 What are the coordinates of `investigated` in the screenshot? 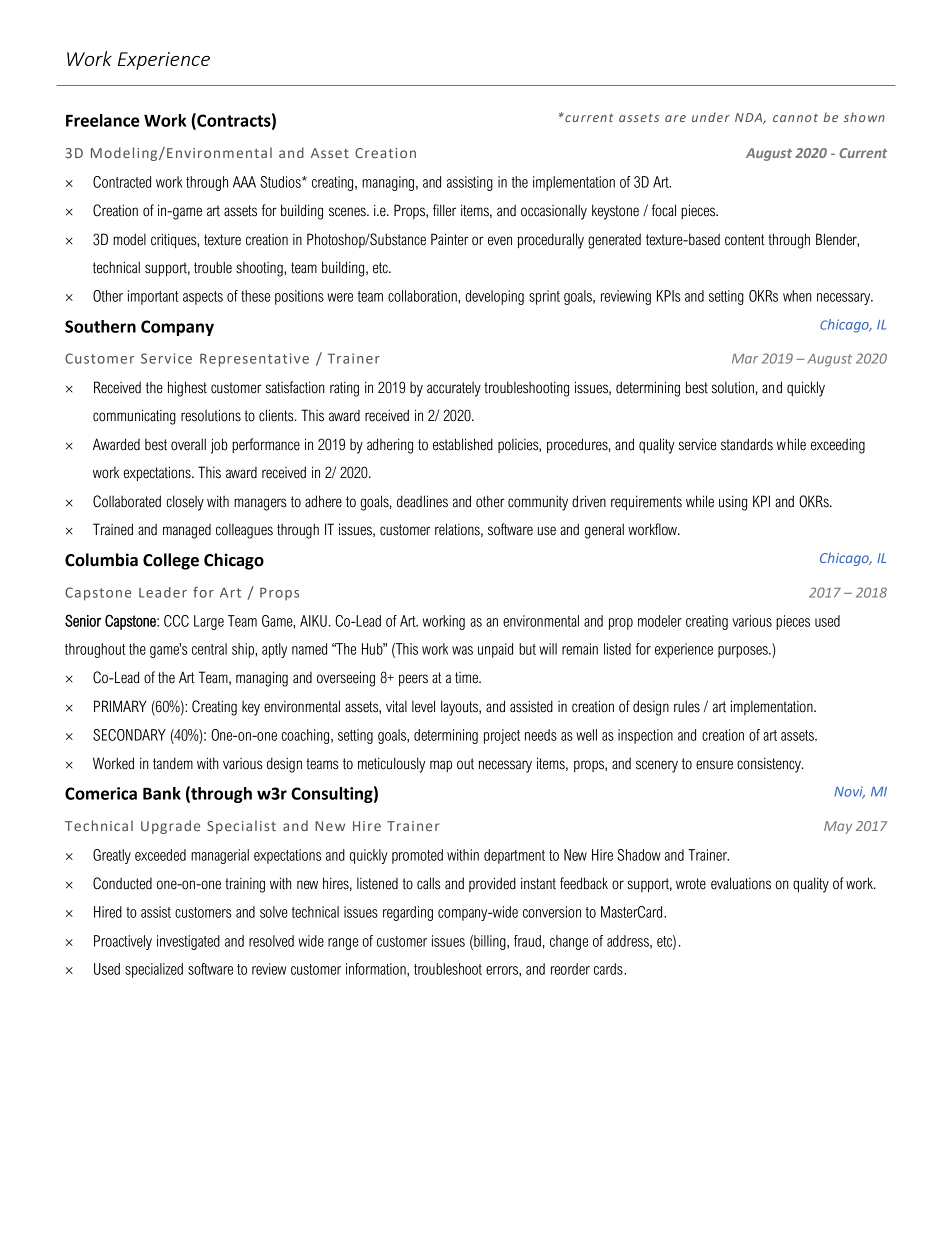 It's located at (188, 942).
